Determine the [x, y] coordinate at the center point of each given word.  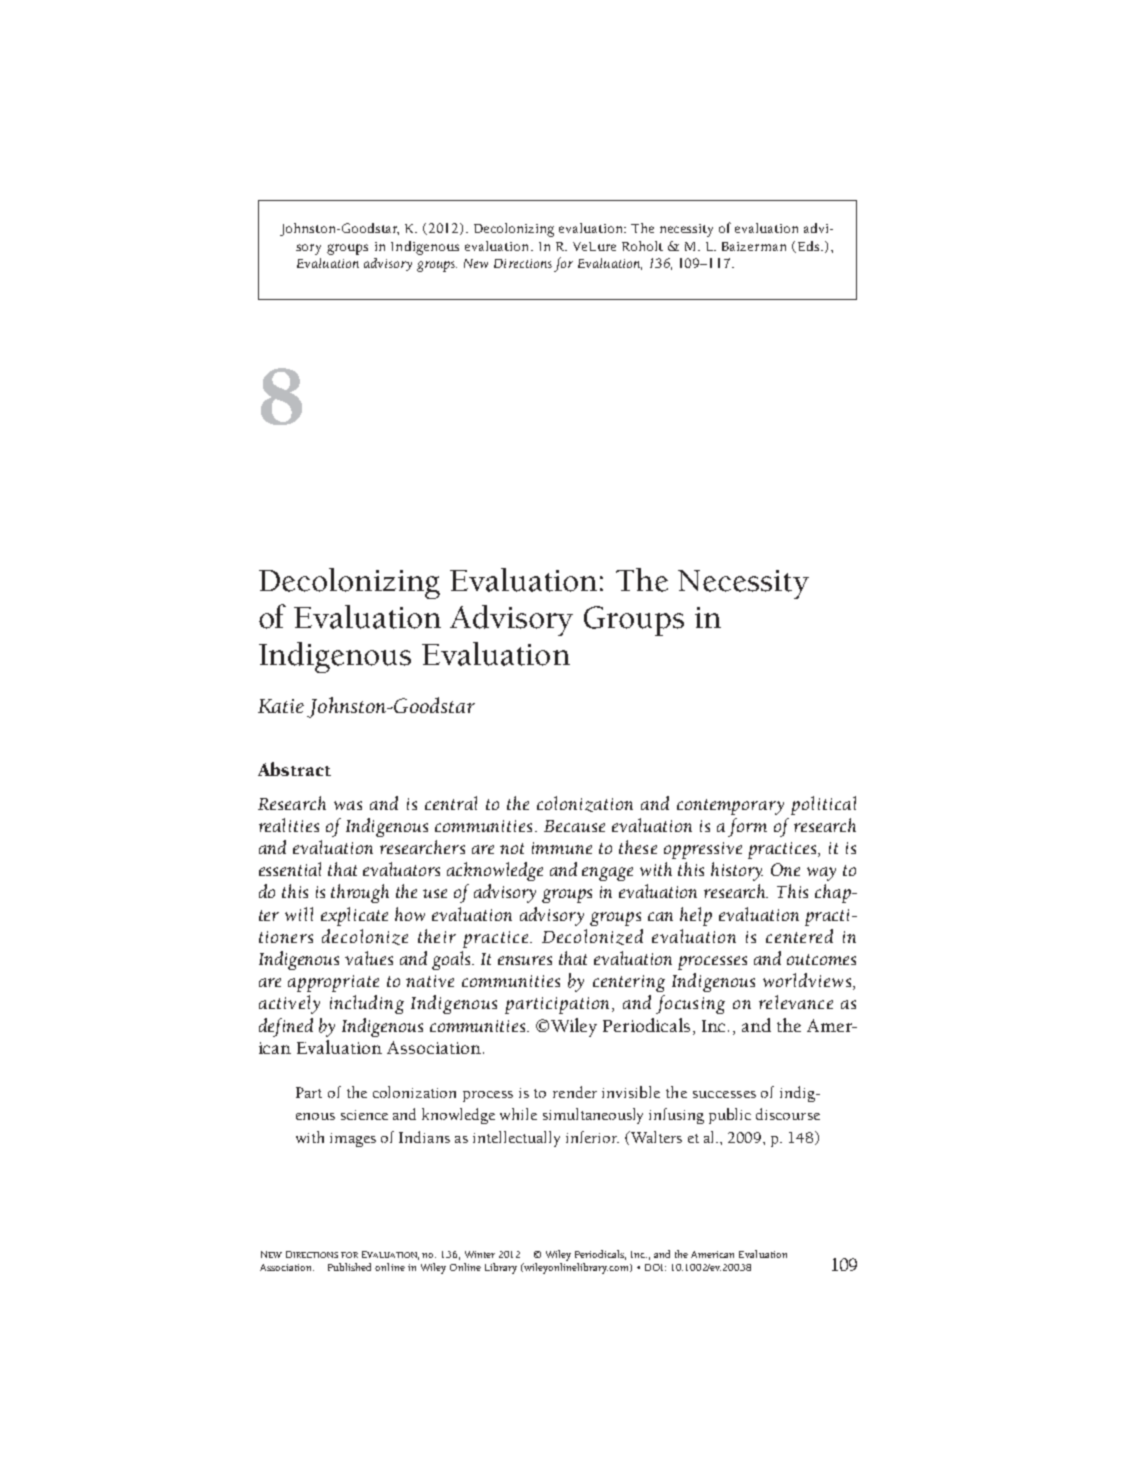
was [348, 805]
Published [349, 1267]
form [747, 827]
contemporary [730, 807]
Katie [281, 706]
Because [574, 826]
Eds [810, 246]
